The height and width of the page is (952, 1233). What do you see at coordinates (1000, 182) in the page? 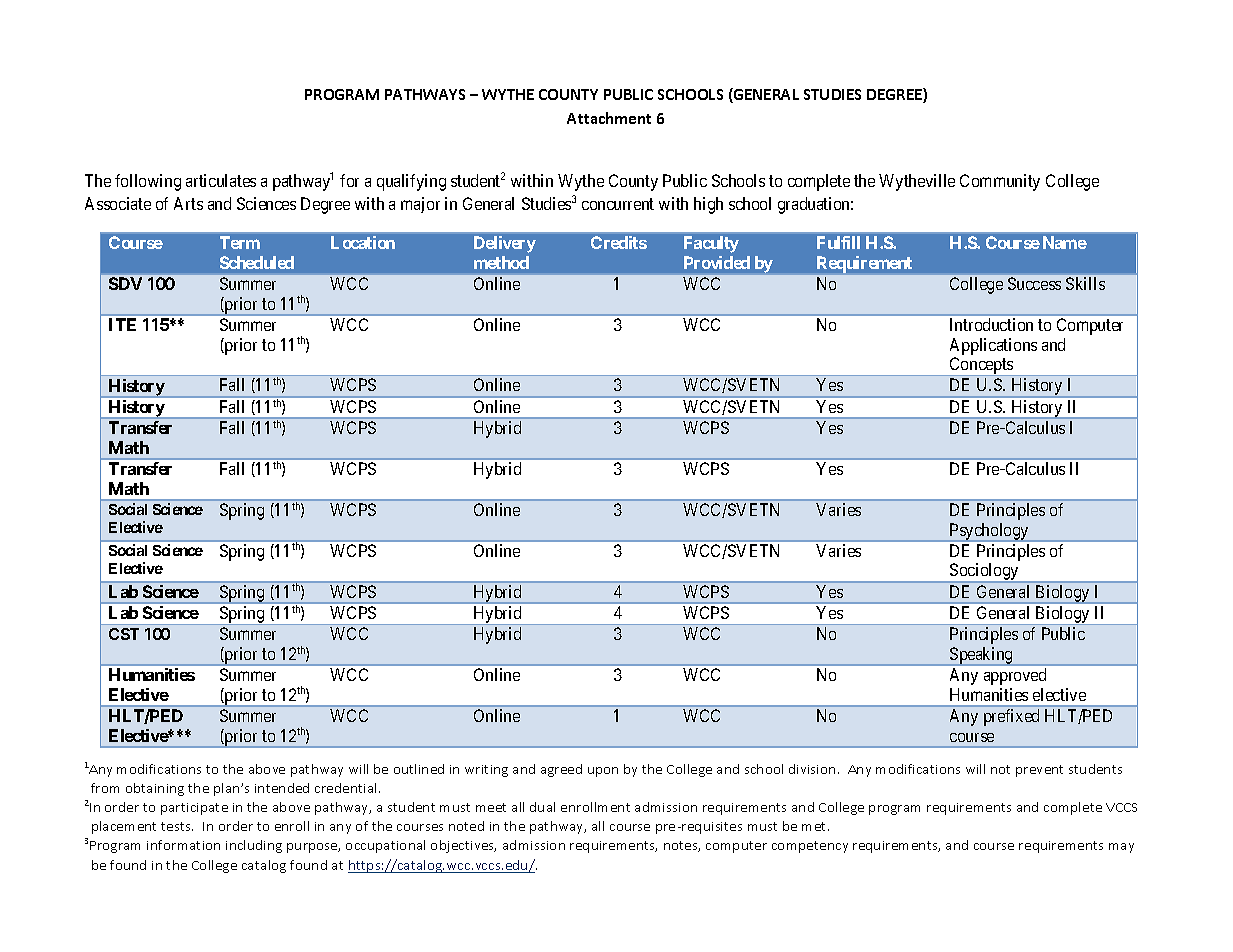
I see `Community` at bounding box center [1000, 182].
